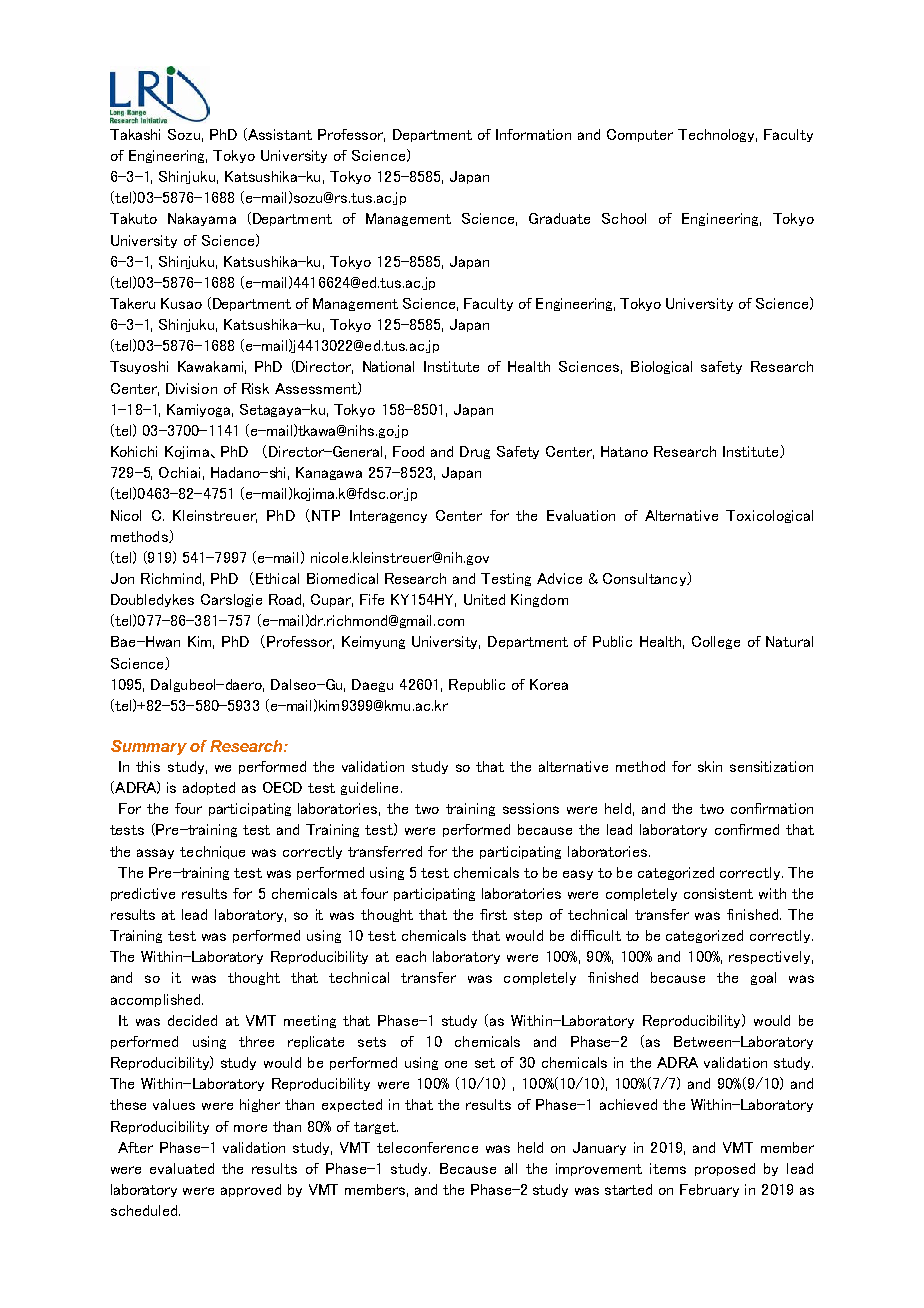 This document has width=924, height=1308. What do you see at coordinates (135, 134) in the document?
I see `Takashi` at bounding box center [135, 134].
